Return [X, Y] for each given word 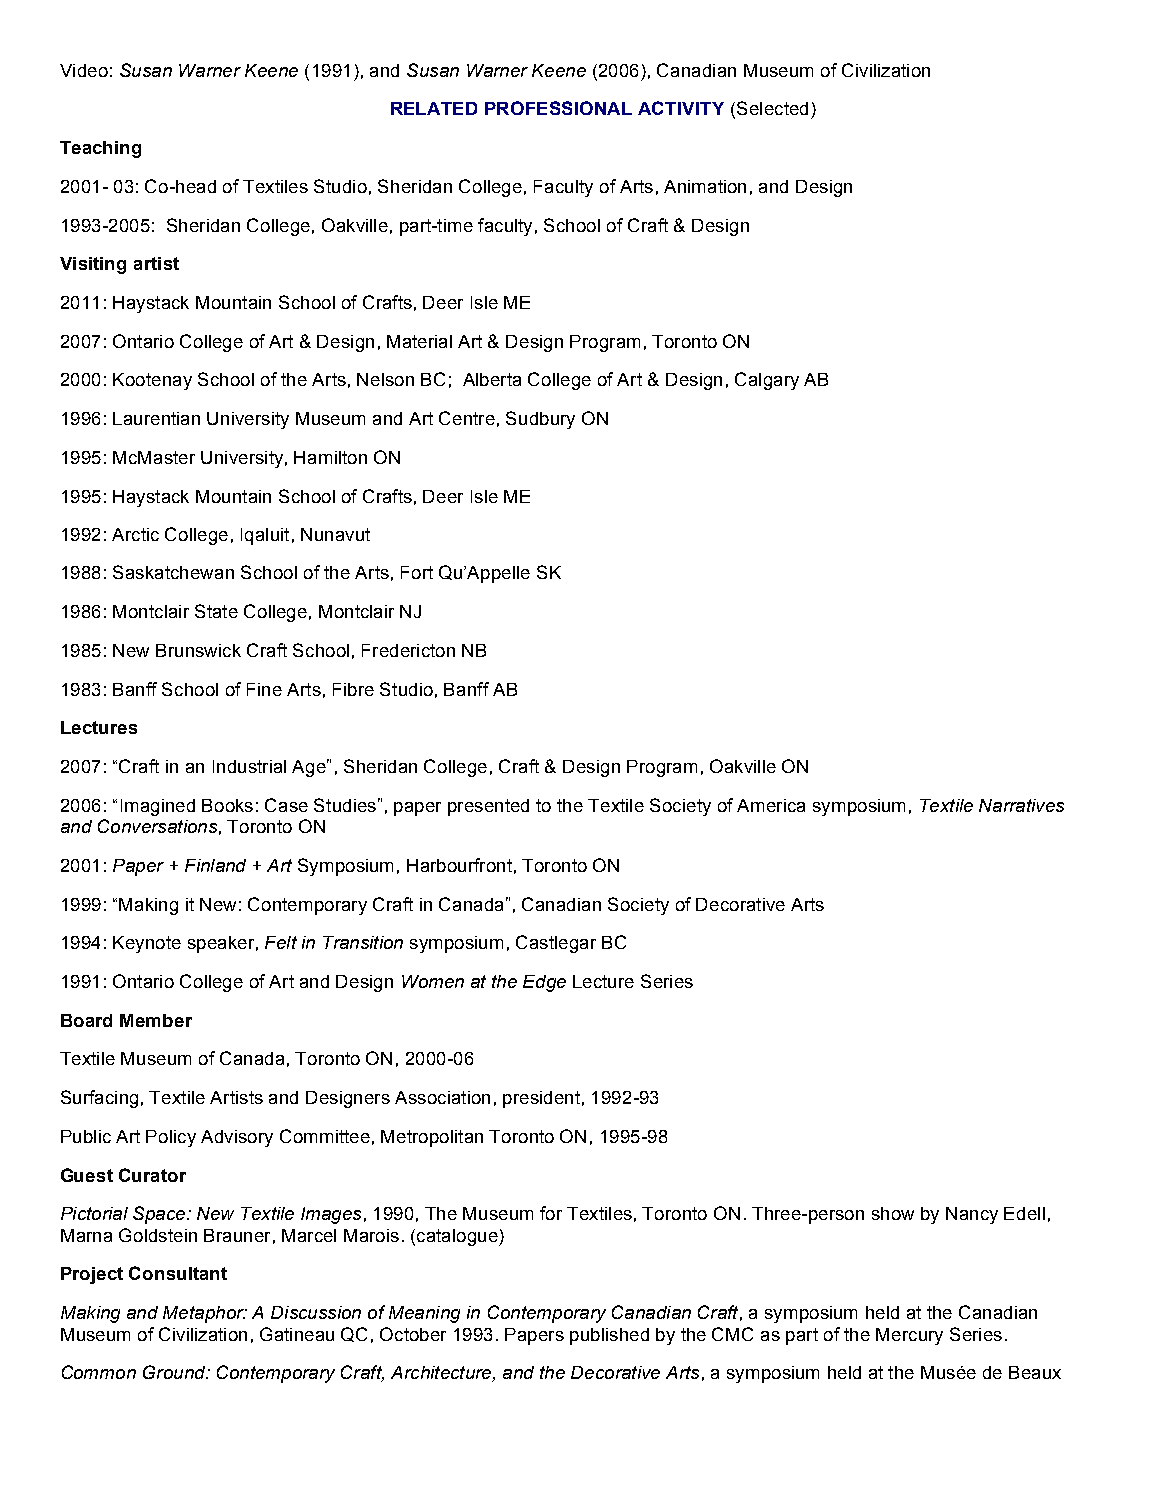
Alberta [492, 379]
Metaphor [204, 1314]
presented [488, 807]
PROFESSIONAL [558, 108]
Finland [215, 865]
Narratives [1021, 805]
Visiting [93, 265]
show [893, 1213]
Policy [171, 1138]
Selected [772, 108]
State [216, 611]
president [541, 1099]
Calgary [767, 381]
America [771, 805]
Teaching [100, 149]
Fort [417, 572]
